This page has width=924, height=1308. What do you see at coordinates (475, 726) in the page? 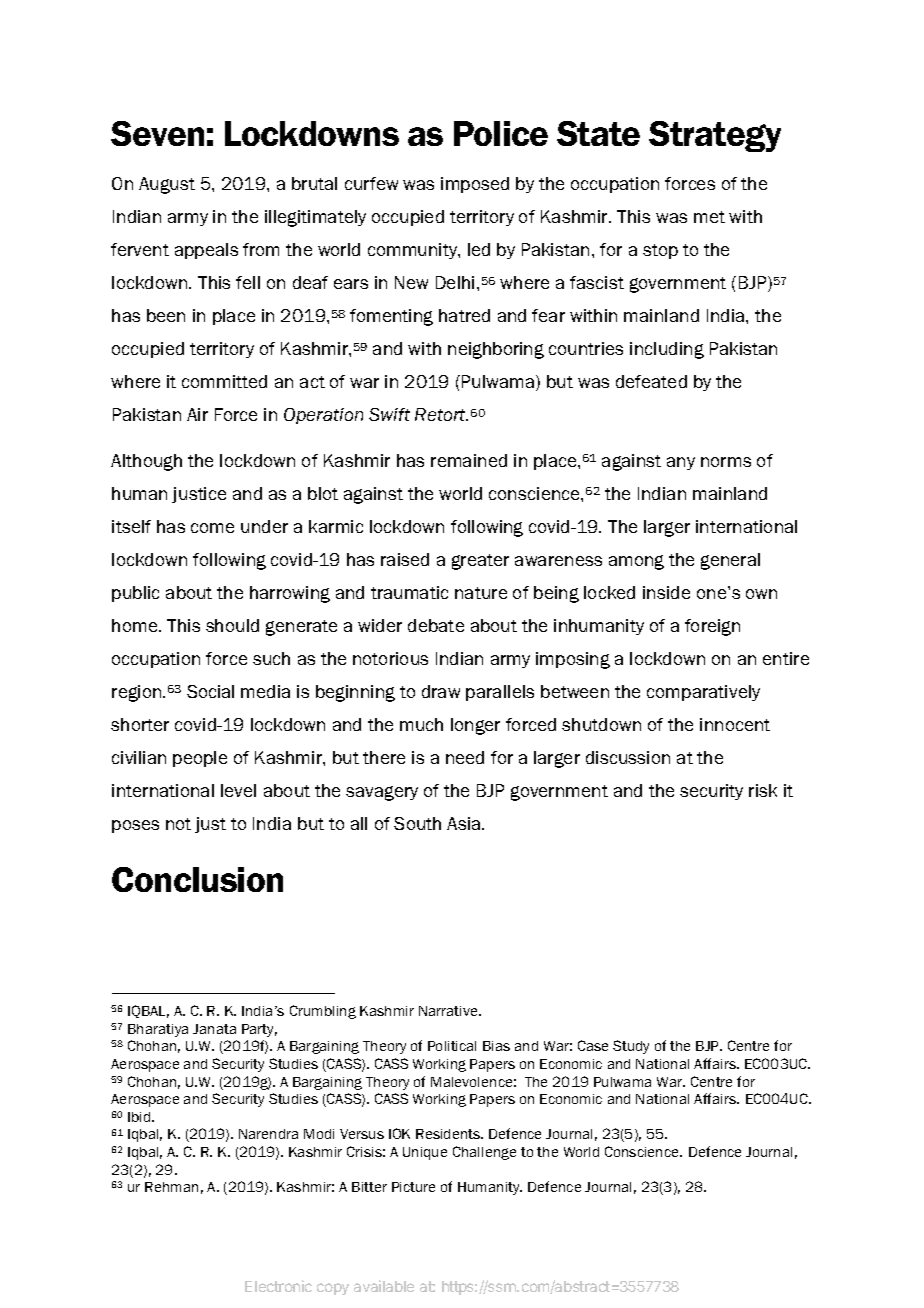
I see `longer` at bounding box center [475, 726].
